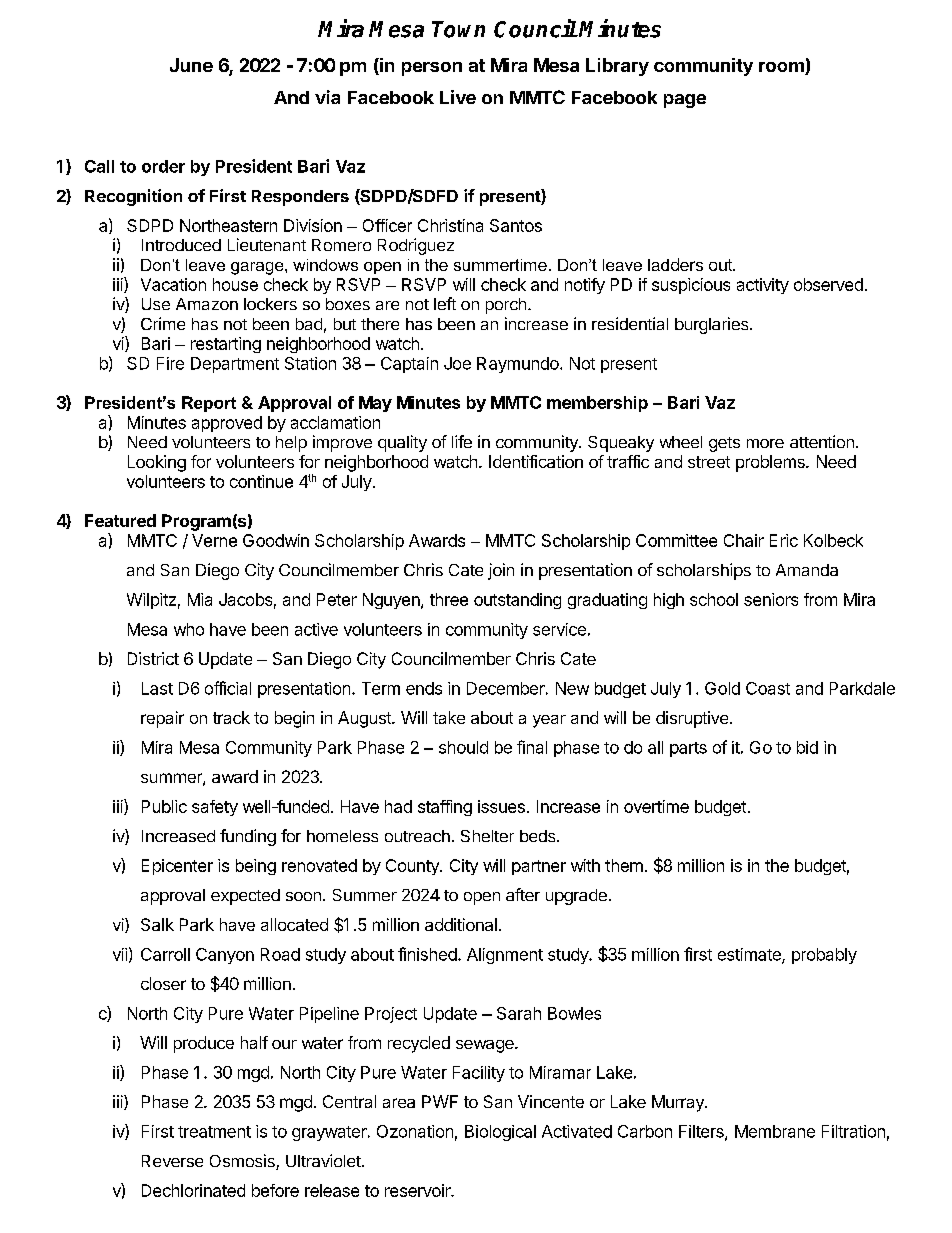 This screenshot has height=1233, width=952. I want to click on person, so click(432, 69).
